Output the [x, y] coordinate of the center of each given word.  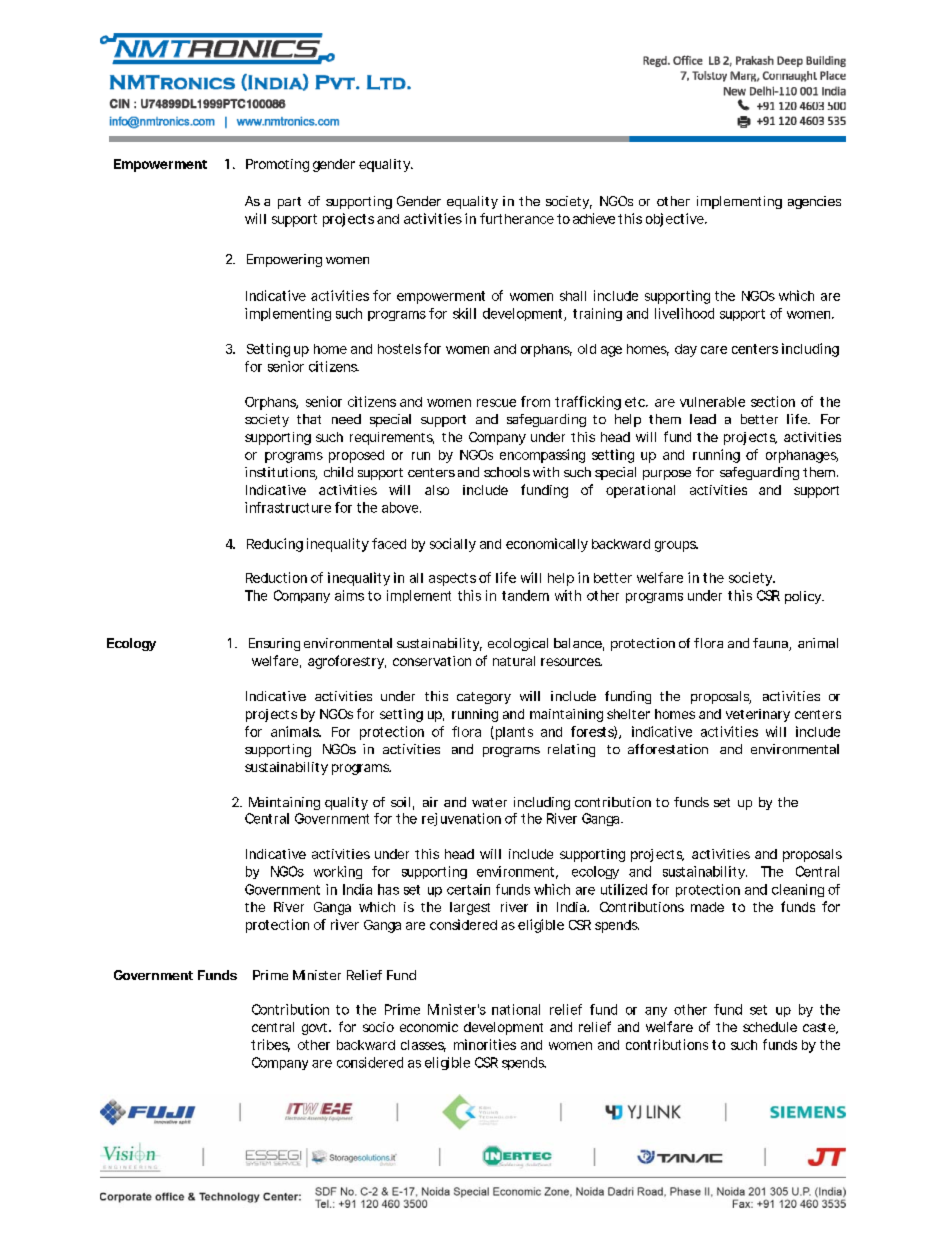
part [289, 203]
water [489, 802]
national [516, 1009]
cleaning [798, 890]
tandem [525, 595]
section [773, 401]
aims [349, 595]
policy [804, 597]
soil [400, 802]
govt [316, 1029]
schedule [770, 1027]
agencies [814, 202]
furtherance [517, 218]
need [346, 419]
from [535, 401]
